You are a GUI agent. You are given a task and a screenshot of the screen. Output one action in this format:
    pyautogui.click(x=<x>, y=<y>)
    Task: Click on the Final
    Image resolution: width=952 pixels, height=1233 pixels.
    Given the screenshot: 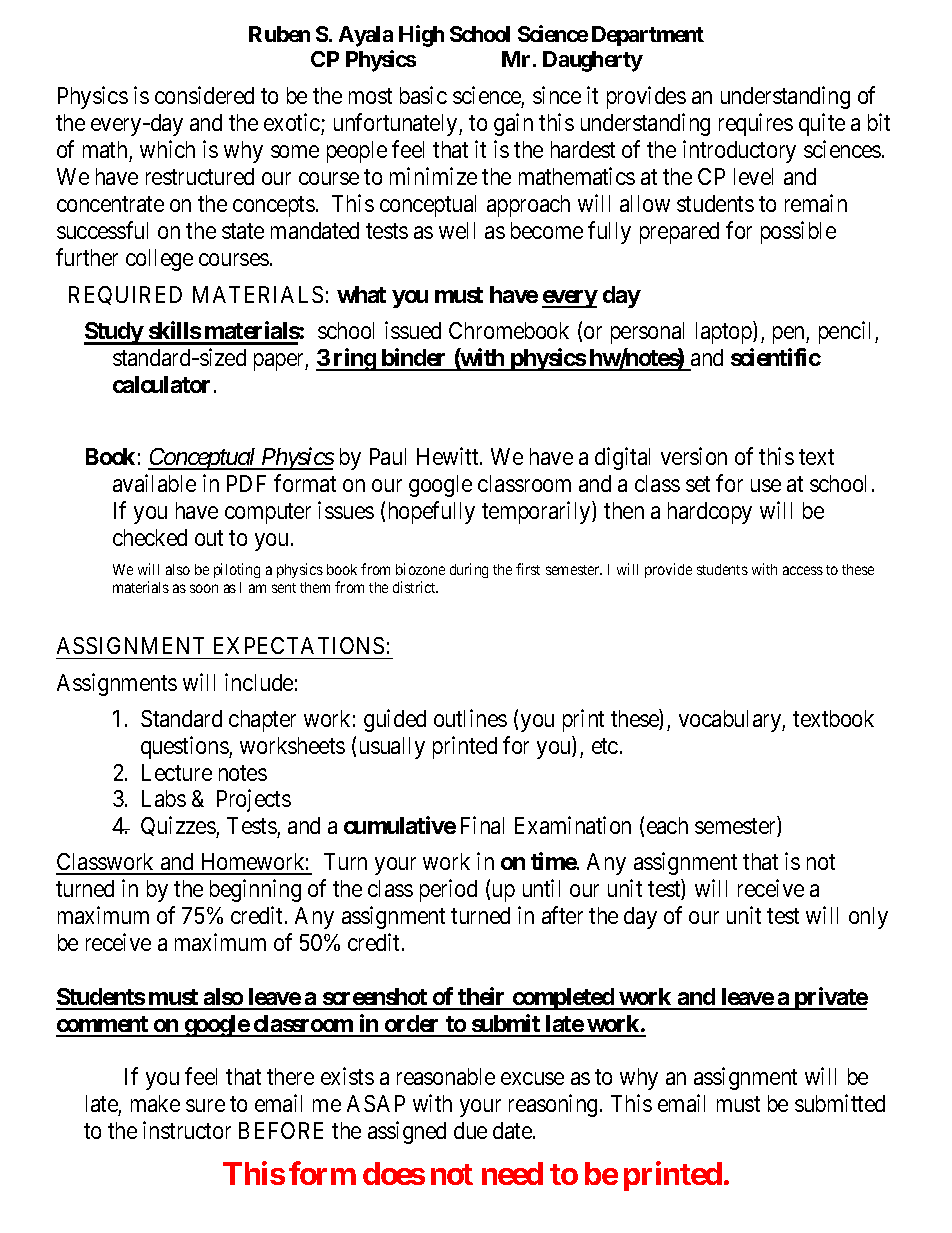 What is the action you would take?
    pyautogui.click(x=482, y=825)
